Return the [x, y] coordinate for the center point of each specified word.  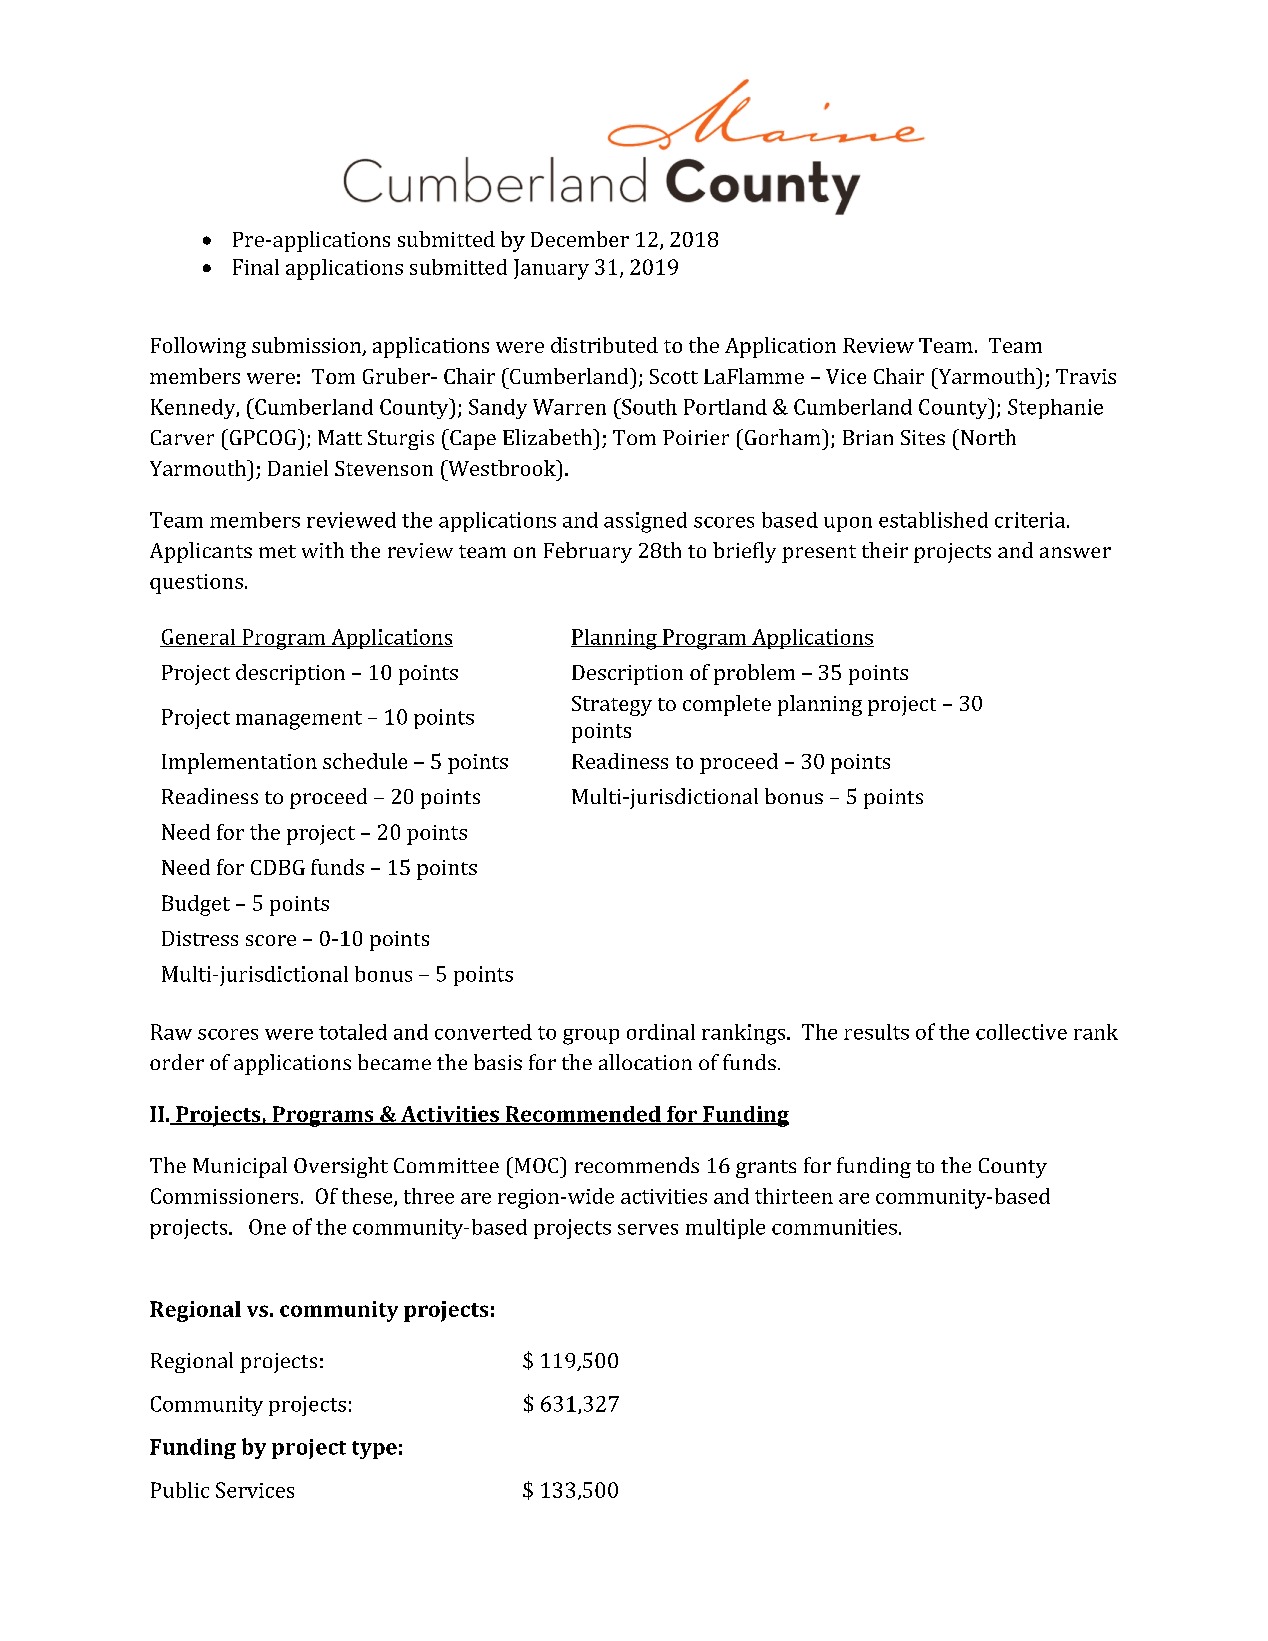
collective [1021, 1032]
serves [648, 1229]
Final [256, 267]
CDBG [278, 867]
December [580, 239]
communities [834, 1227]
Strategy [612, 706]
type [374, 1450]
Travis [1086, 376]
